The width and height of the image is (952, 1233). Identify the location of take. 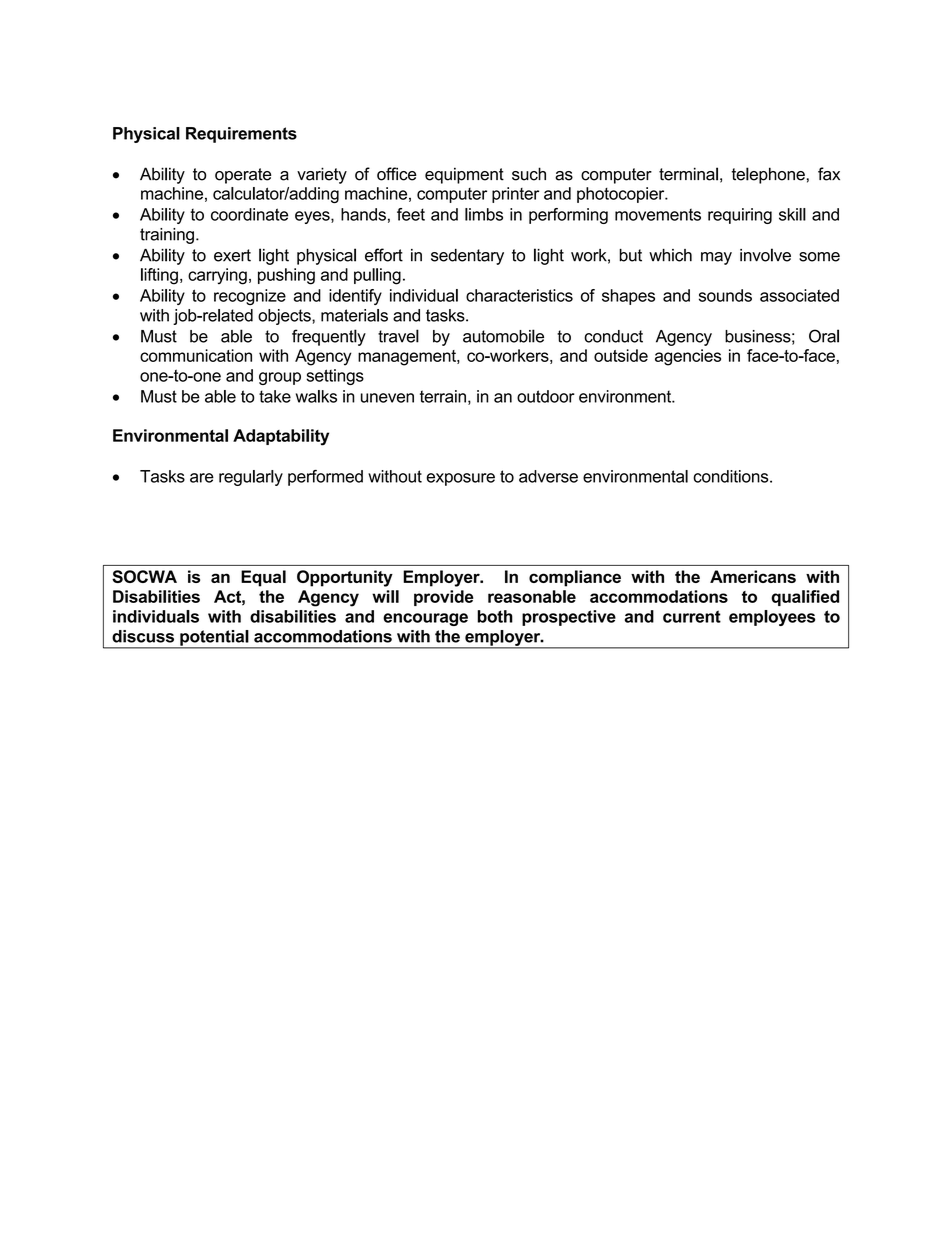
(275, 396).
